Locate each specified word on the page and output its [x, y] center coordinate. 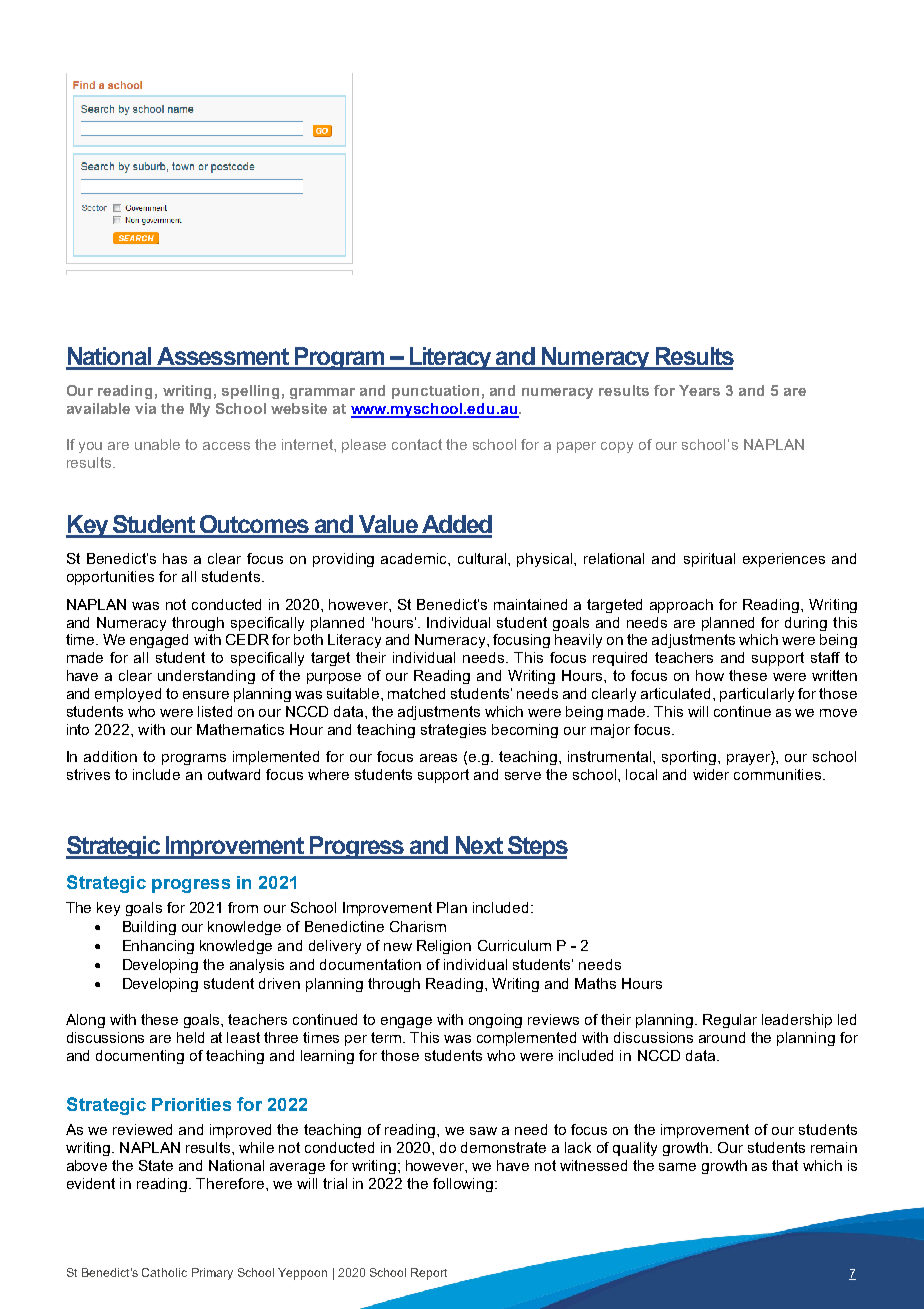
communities [777, 774]
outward [234, 774]
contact [417, 444]
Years [699, 390]
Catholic [164, 1272]
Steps [536, 847]
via [145, 408]
